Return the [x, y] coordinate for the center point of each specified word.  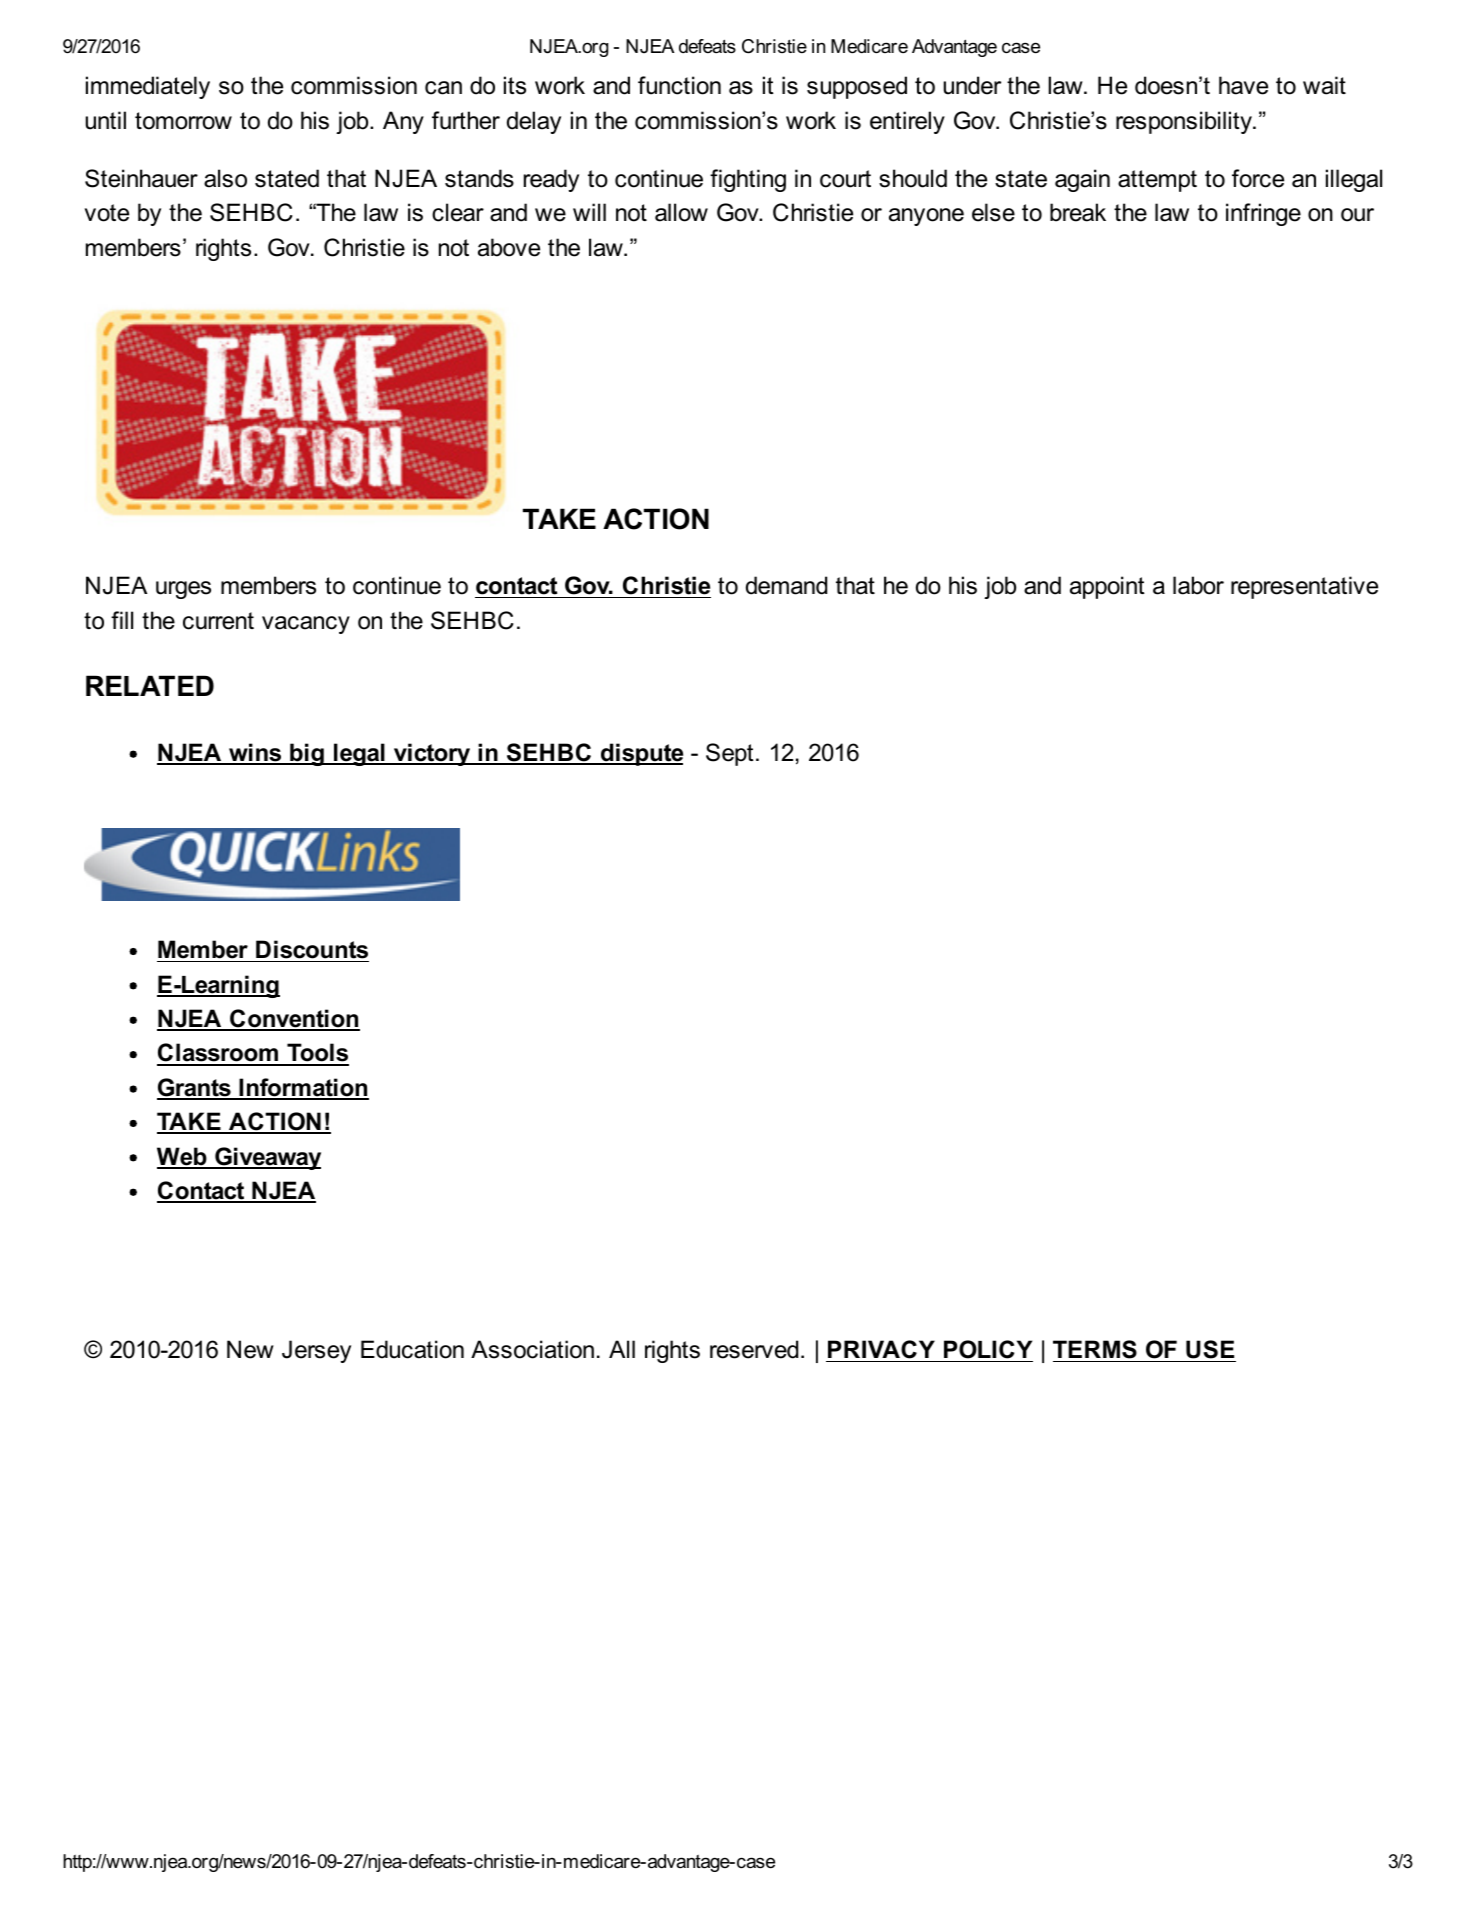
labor [1198, 585]
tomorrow [183, 121]
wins [255, 753]
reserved [754, 1349]
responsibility [1185, 122]
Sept [730, 754]
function [679, 85]
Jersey [316, 1351]
